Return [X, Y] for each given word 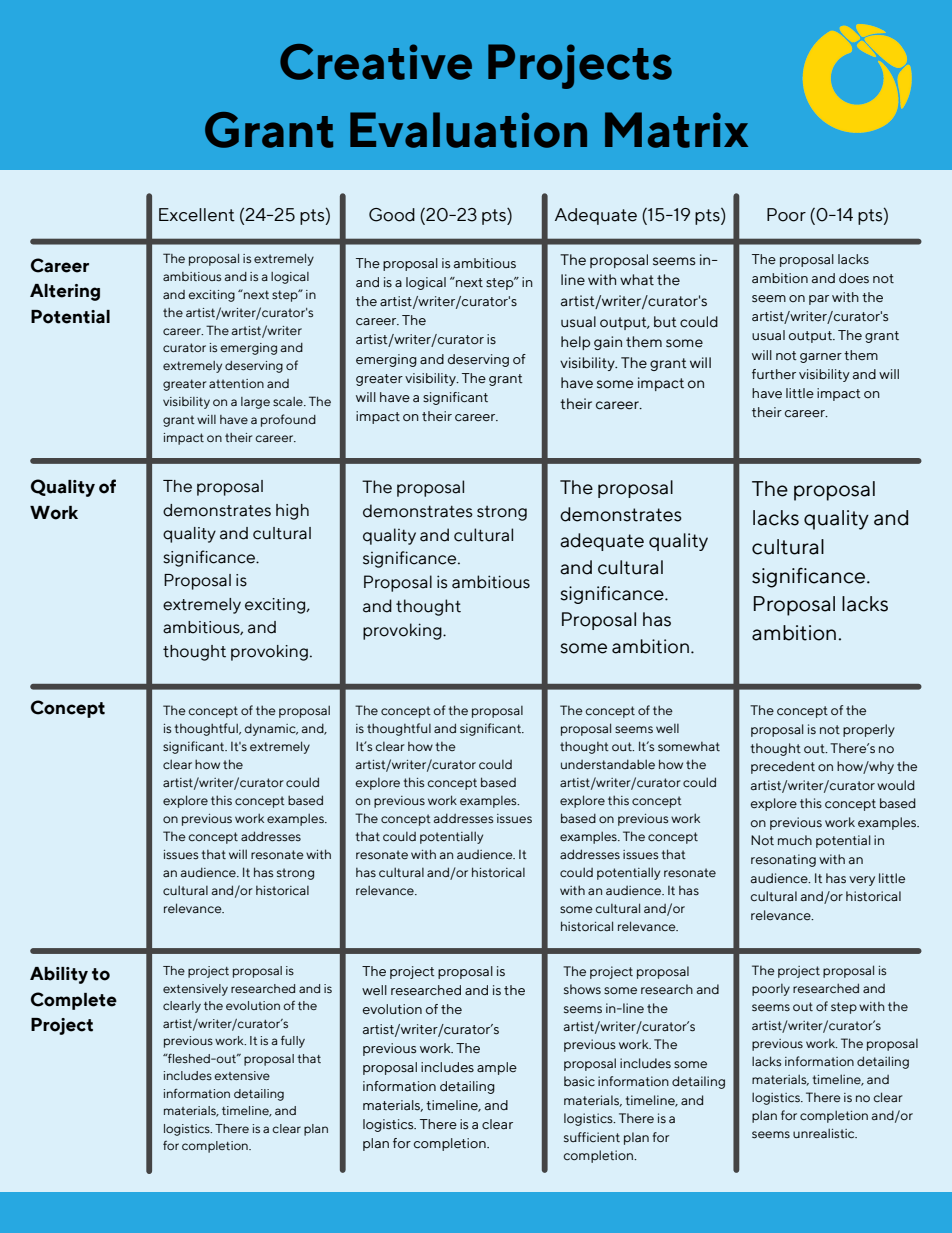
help [575, 343]
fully [293, 1041]
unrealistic [825, 1133]
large [255, 403]
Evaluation [468, 130]
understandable [608, 764]
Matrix [676, 130]
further [774, 374]
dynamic [271, 729]
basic [579, 1081]
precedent [783, 767]
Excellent [197, 215]
